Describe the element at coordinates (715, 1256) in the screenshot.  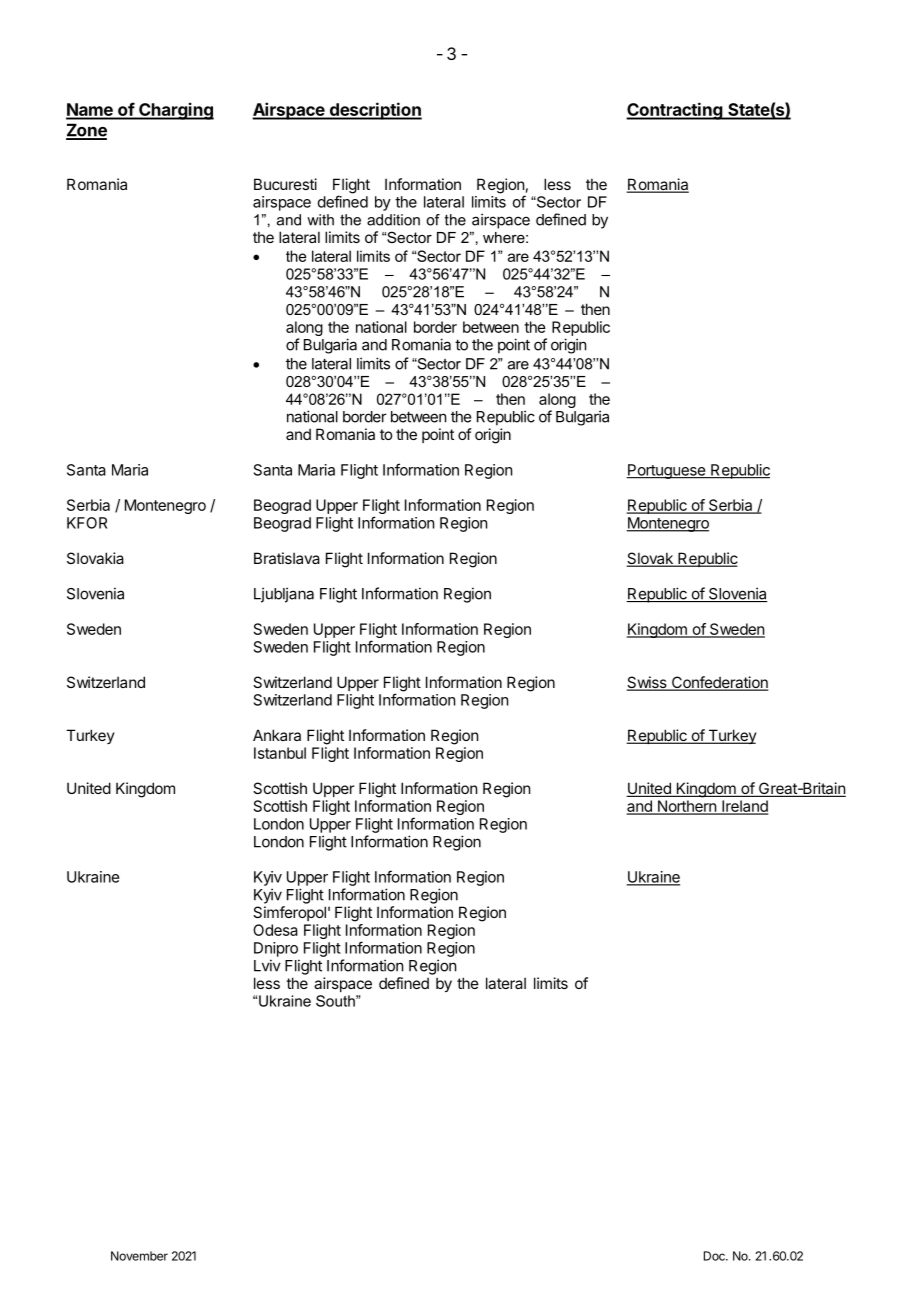
I see `Doc` at that location.
